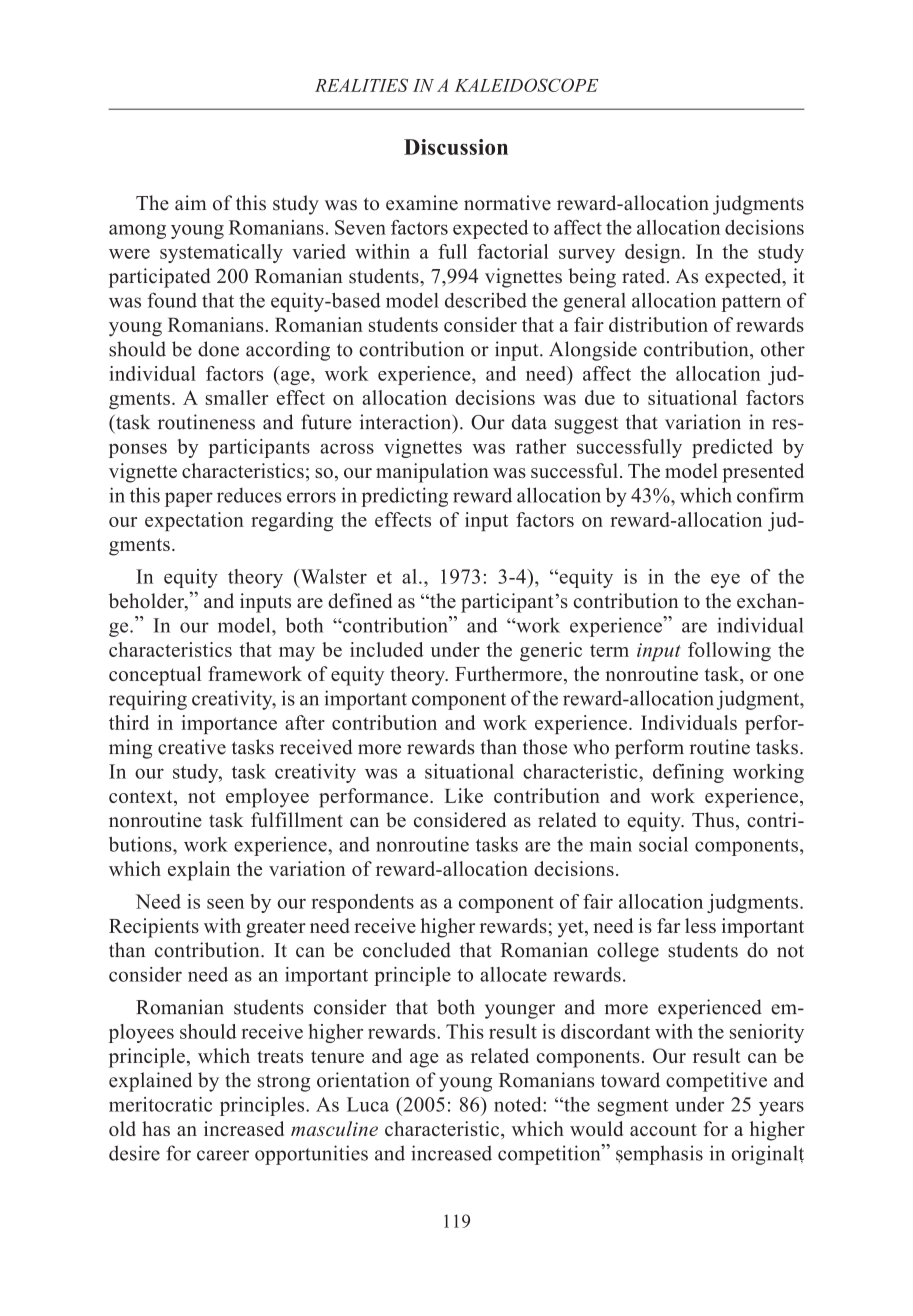 The height and width of the page is (1316, 913). What do you see at coordinates (464, 795) in the page?
I see `Like` at bounding box center [464, 795].
